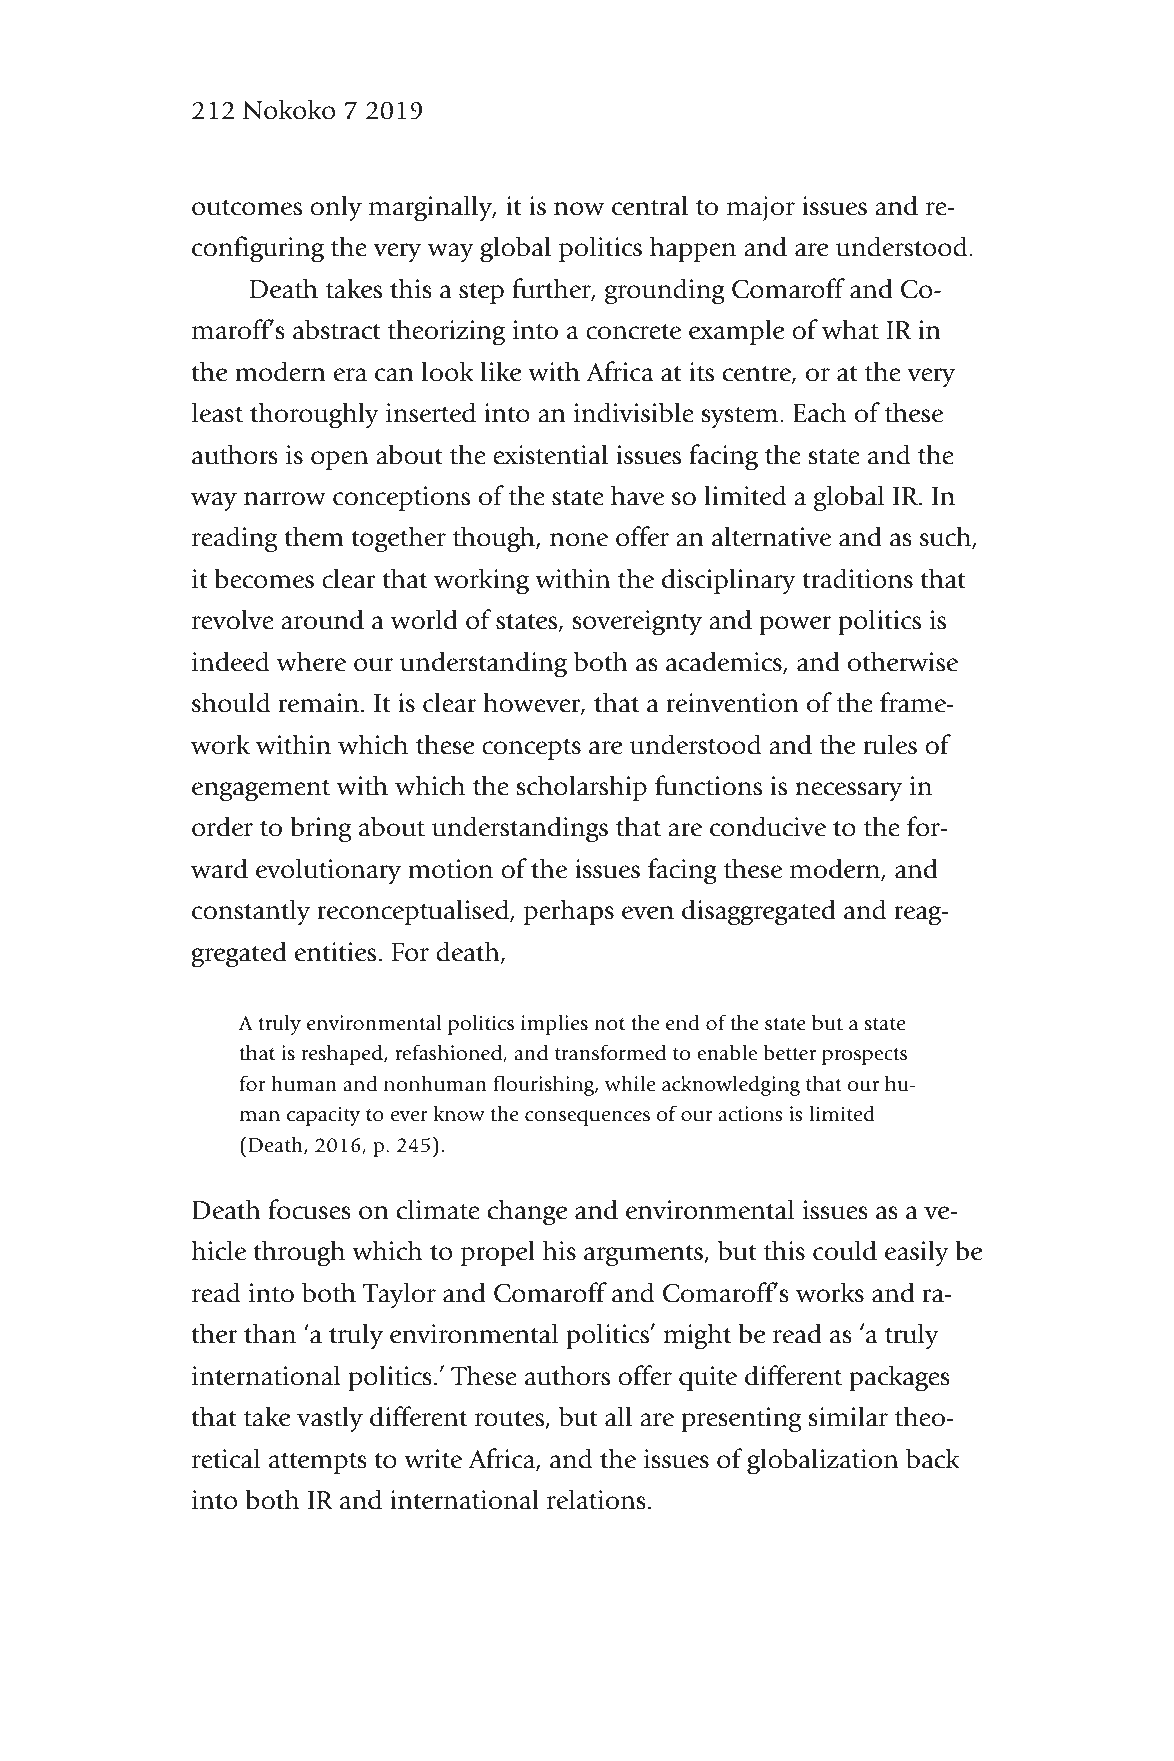 The height and width of the page is (1761, 1174). Describe the element at coordinates (650, 205) in the page. I see `central` at that location.
